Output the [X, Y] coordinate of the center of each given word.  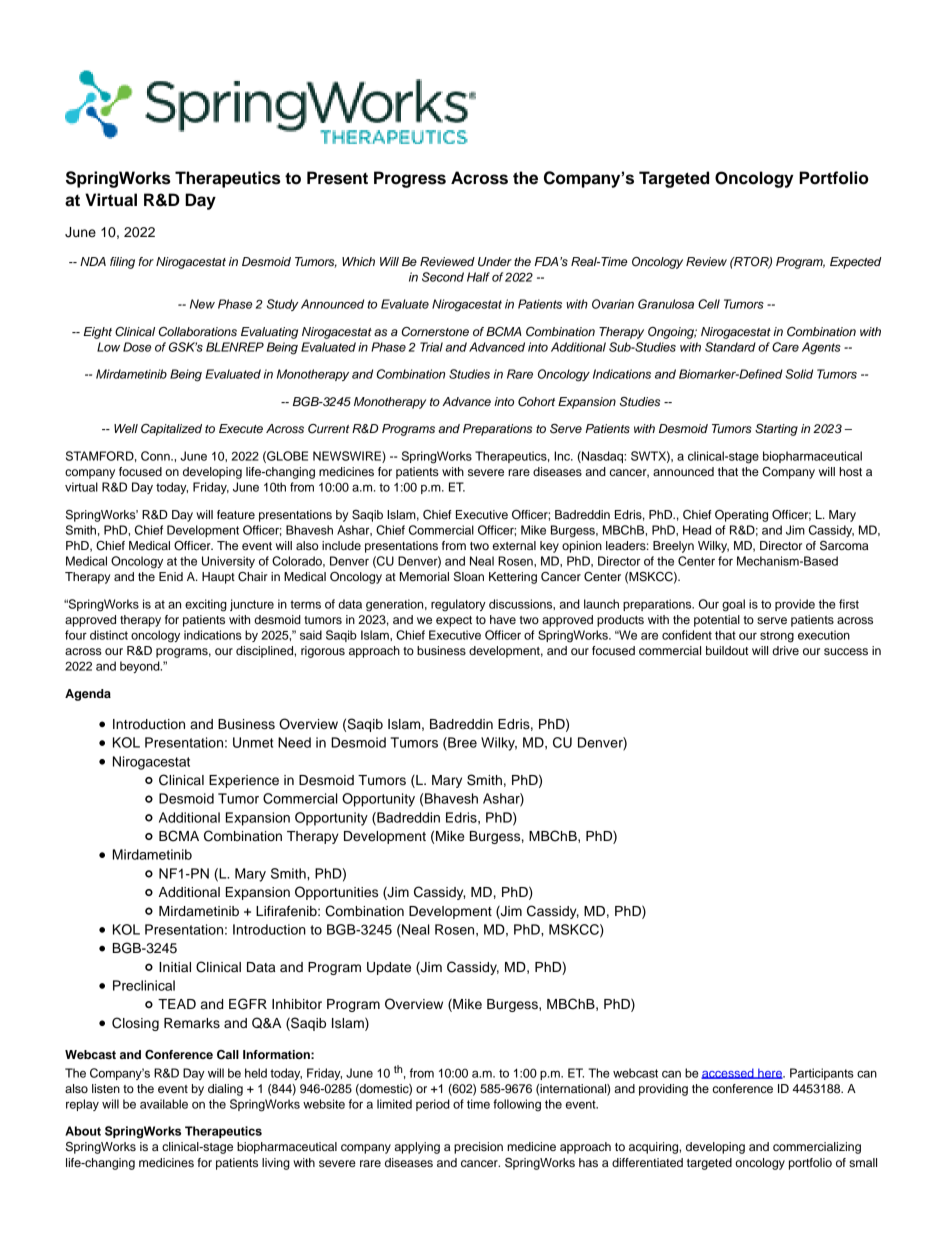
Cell [709, 304]
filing [122, 263]
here [770, 1073]
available [164, 1104]
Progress [410, 179]
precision [478, 1148]
